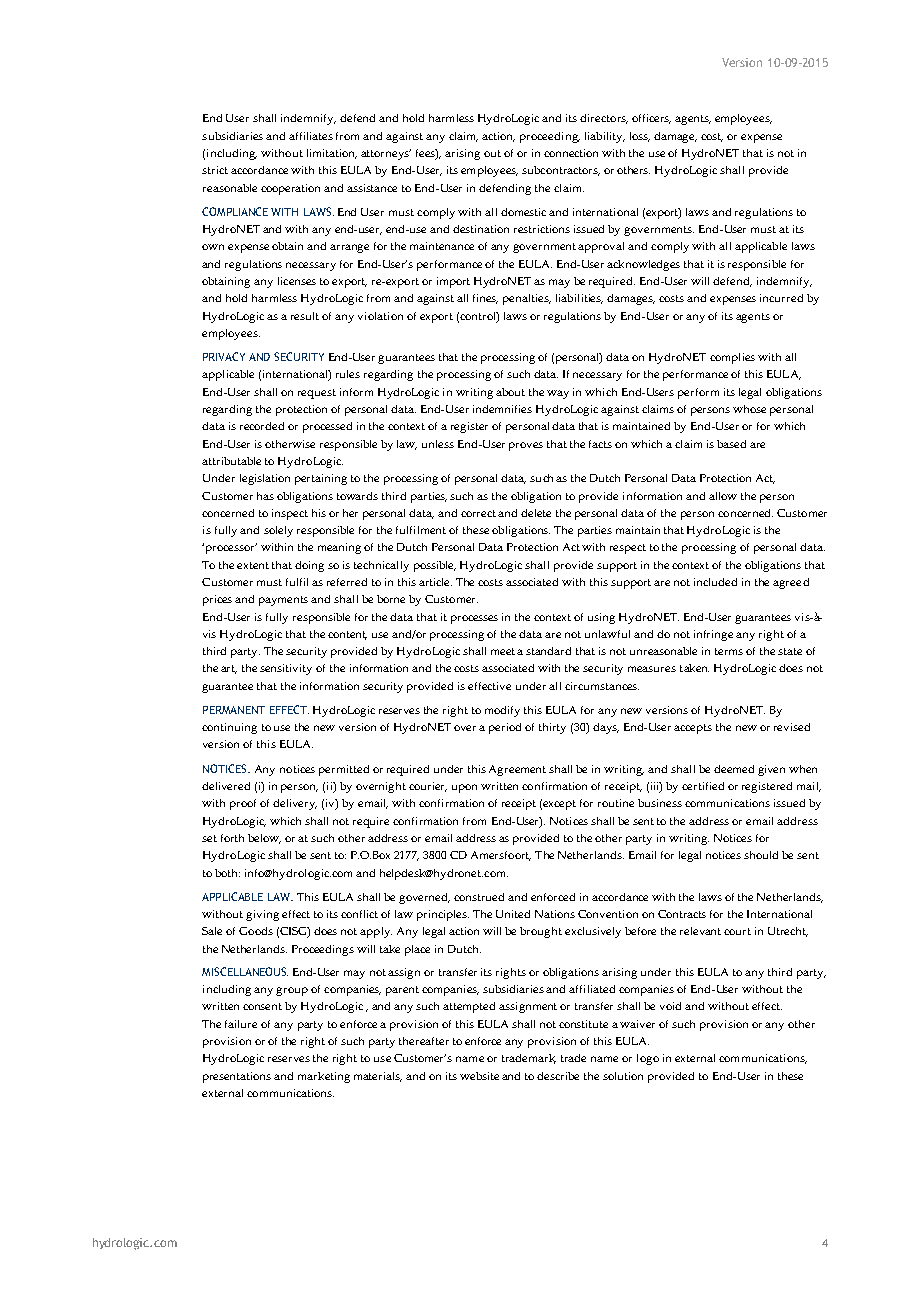 This image has height=1308, width=924. I want to click on failure, so click(241, 1024).
